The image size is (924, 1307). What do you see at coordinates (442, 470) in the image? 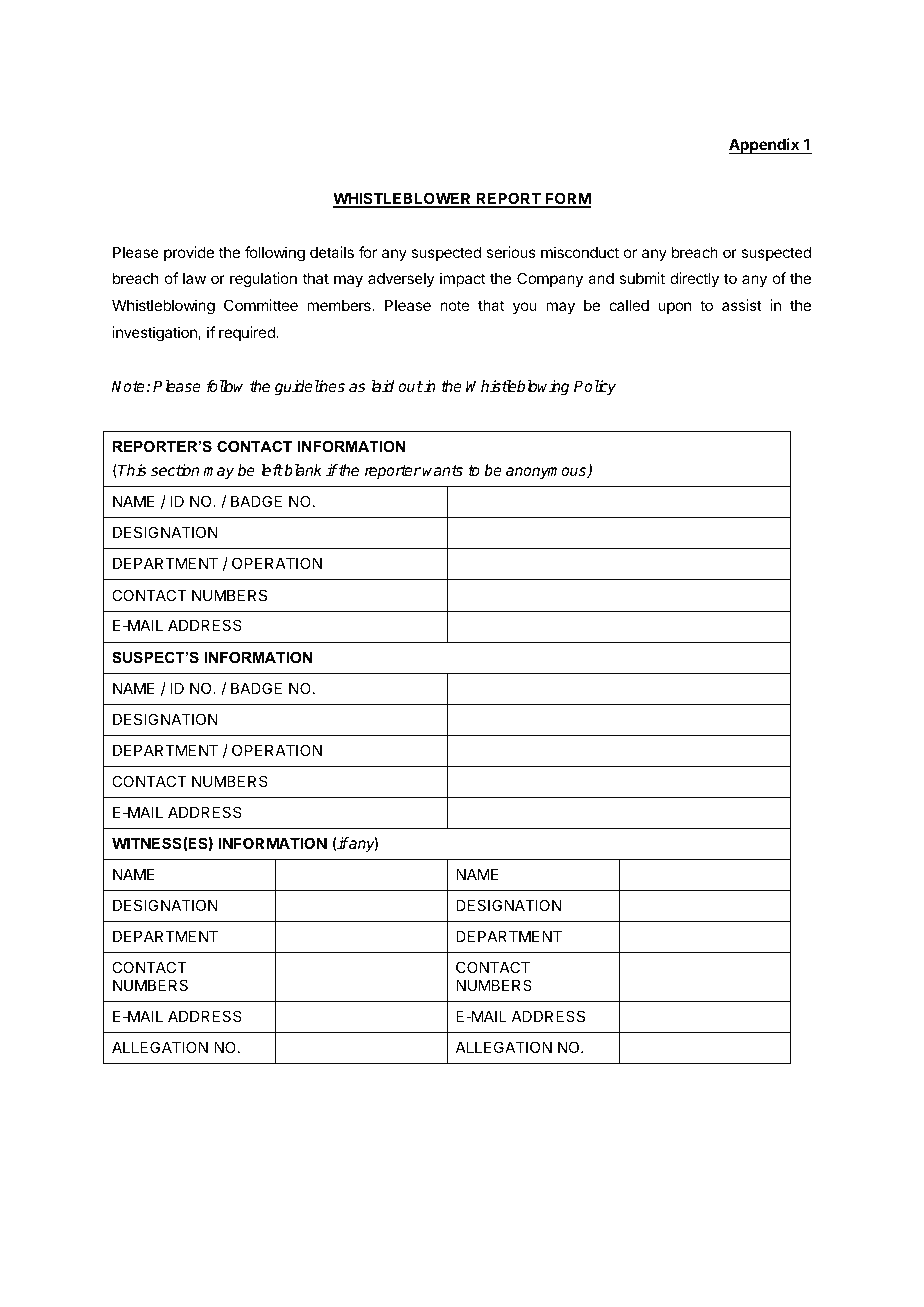
I see `wants` at bounding box center [442, 470].
